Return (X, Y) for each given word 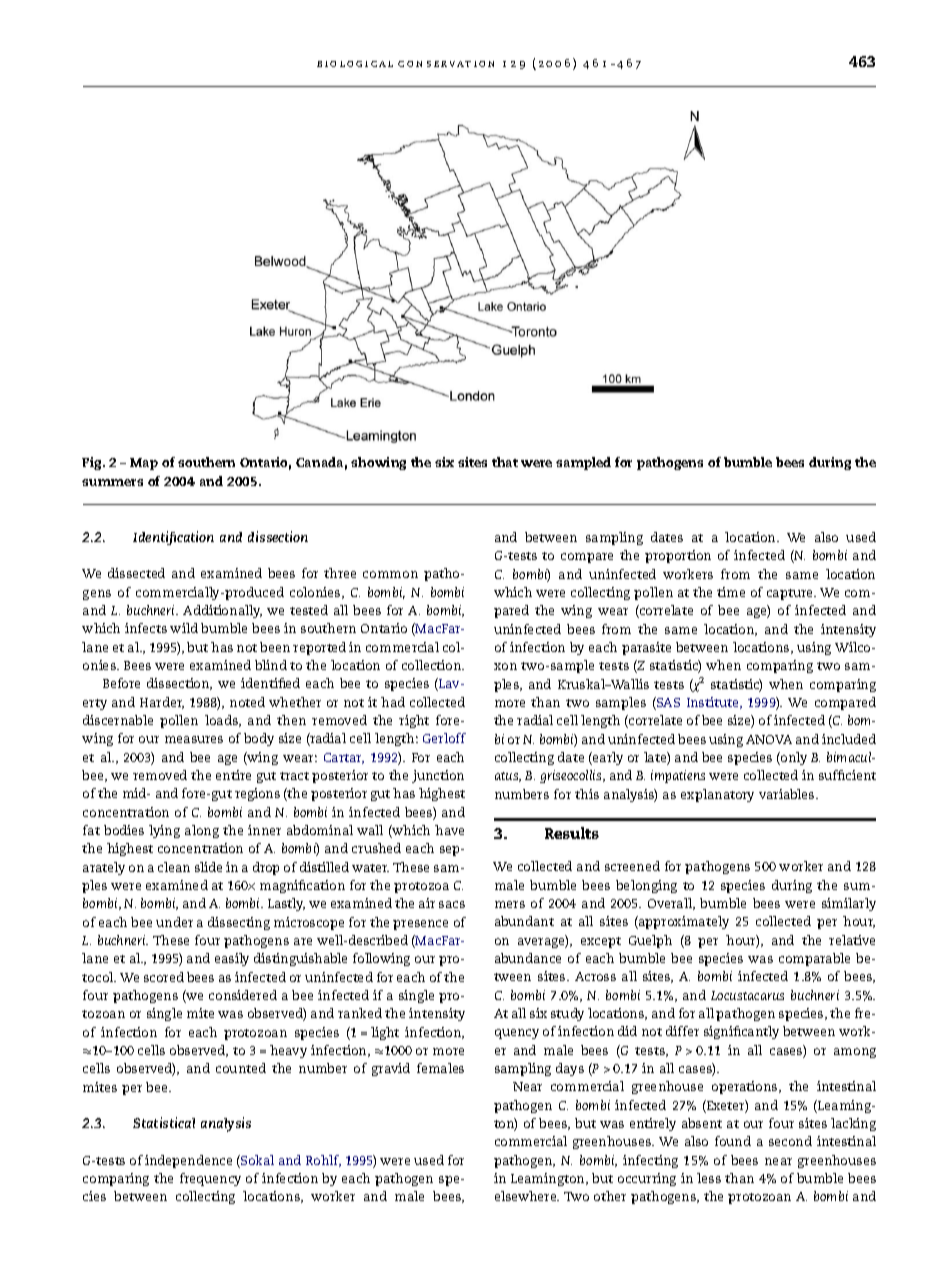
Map (144, 464)
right (414, 721)
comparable (814, 959)
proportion (678, 556)
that (505, 462)
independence (188, 1161)
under (174, 922)
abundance (528, 958)
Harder (162, 703)
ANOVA (769, 739)
